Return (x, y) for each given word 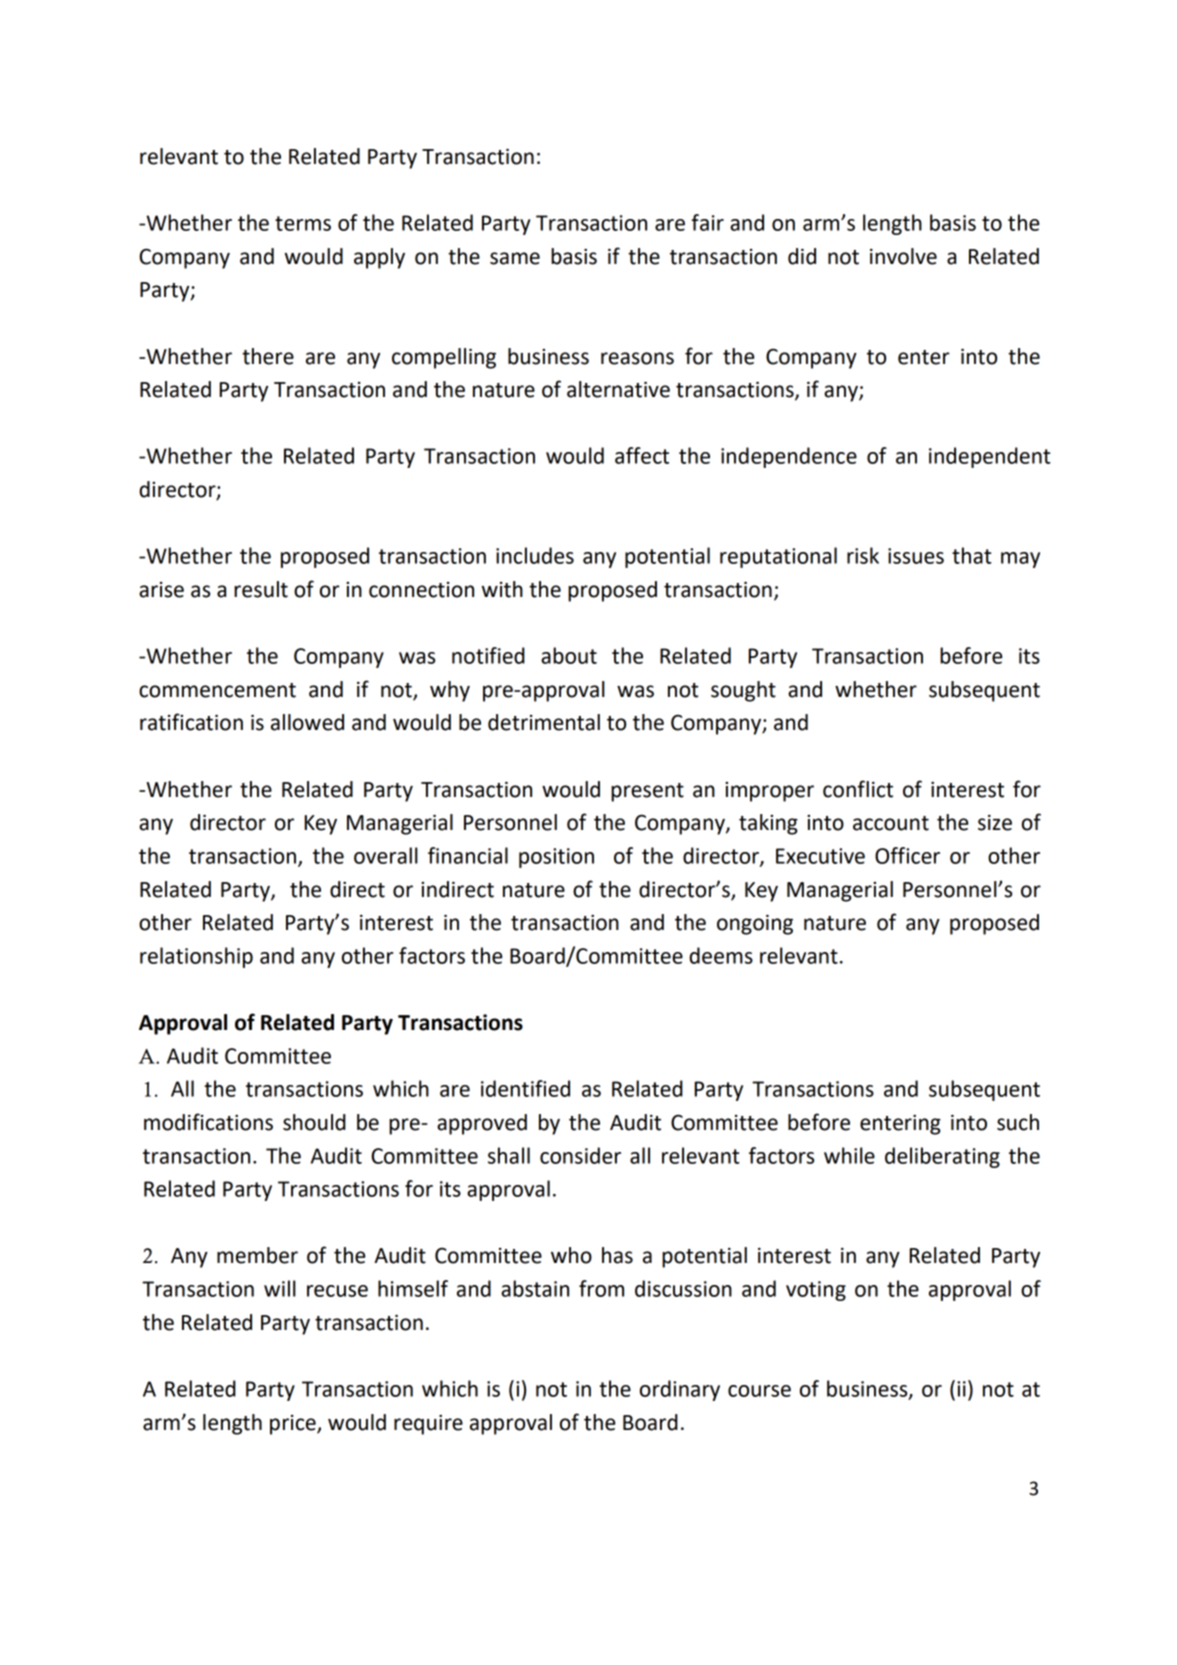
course (759, 1391)
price (294, 1425)
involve (903, 256)
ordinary (680, 1390)
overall (386, 855)
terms (303, 223)
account (891, 823)
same (515, 258)
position (556, 858)
